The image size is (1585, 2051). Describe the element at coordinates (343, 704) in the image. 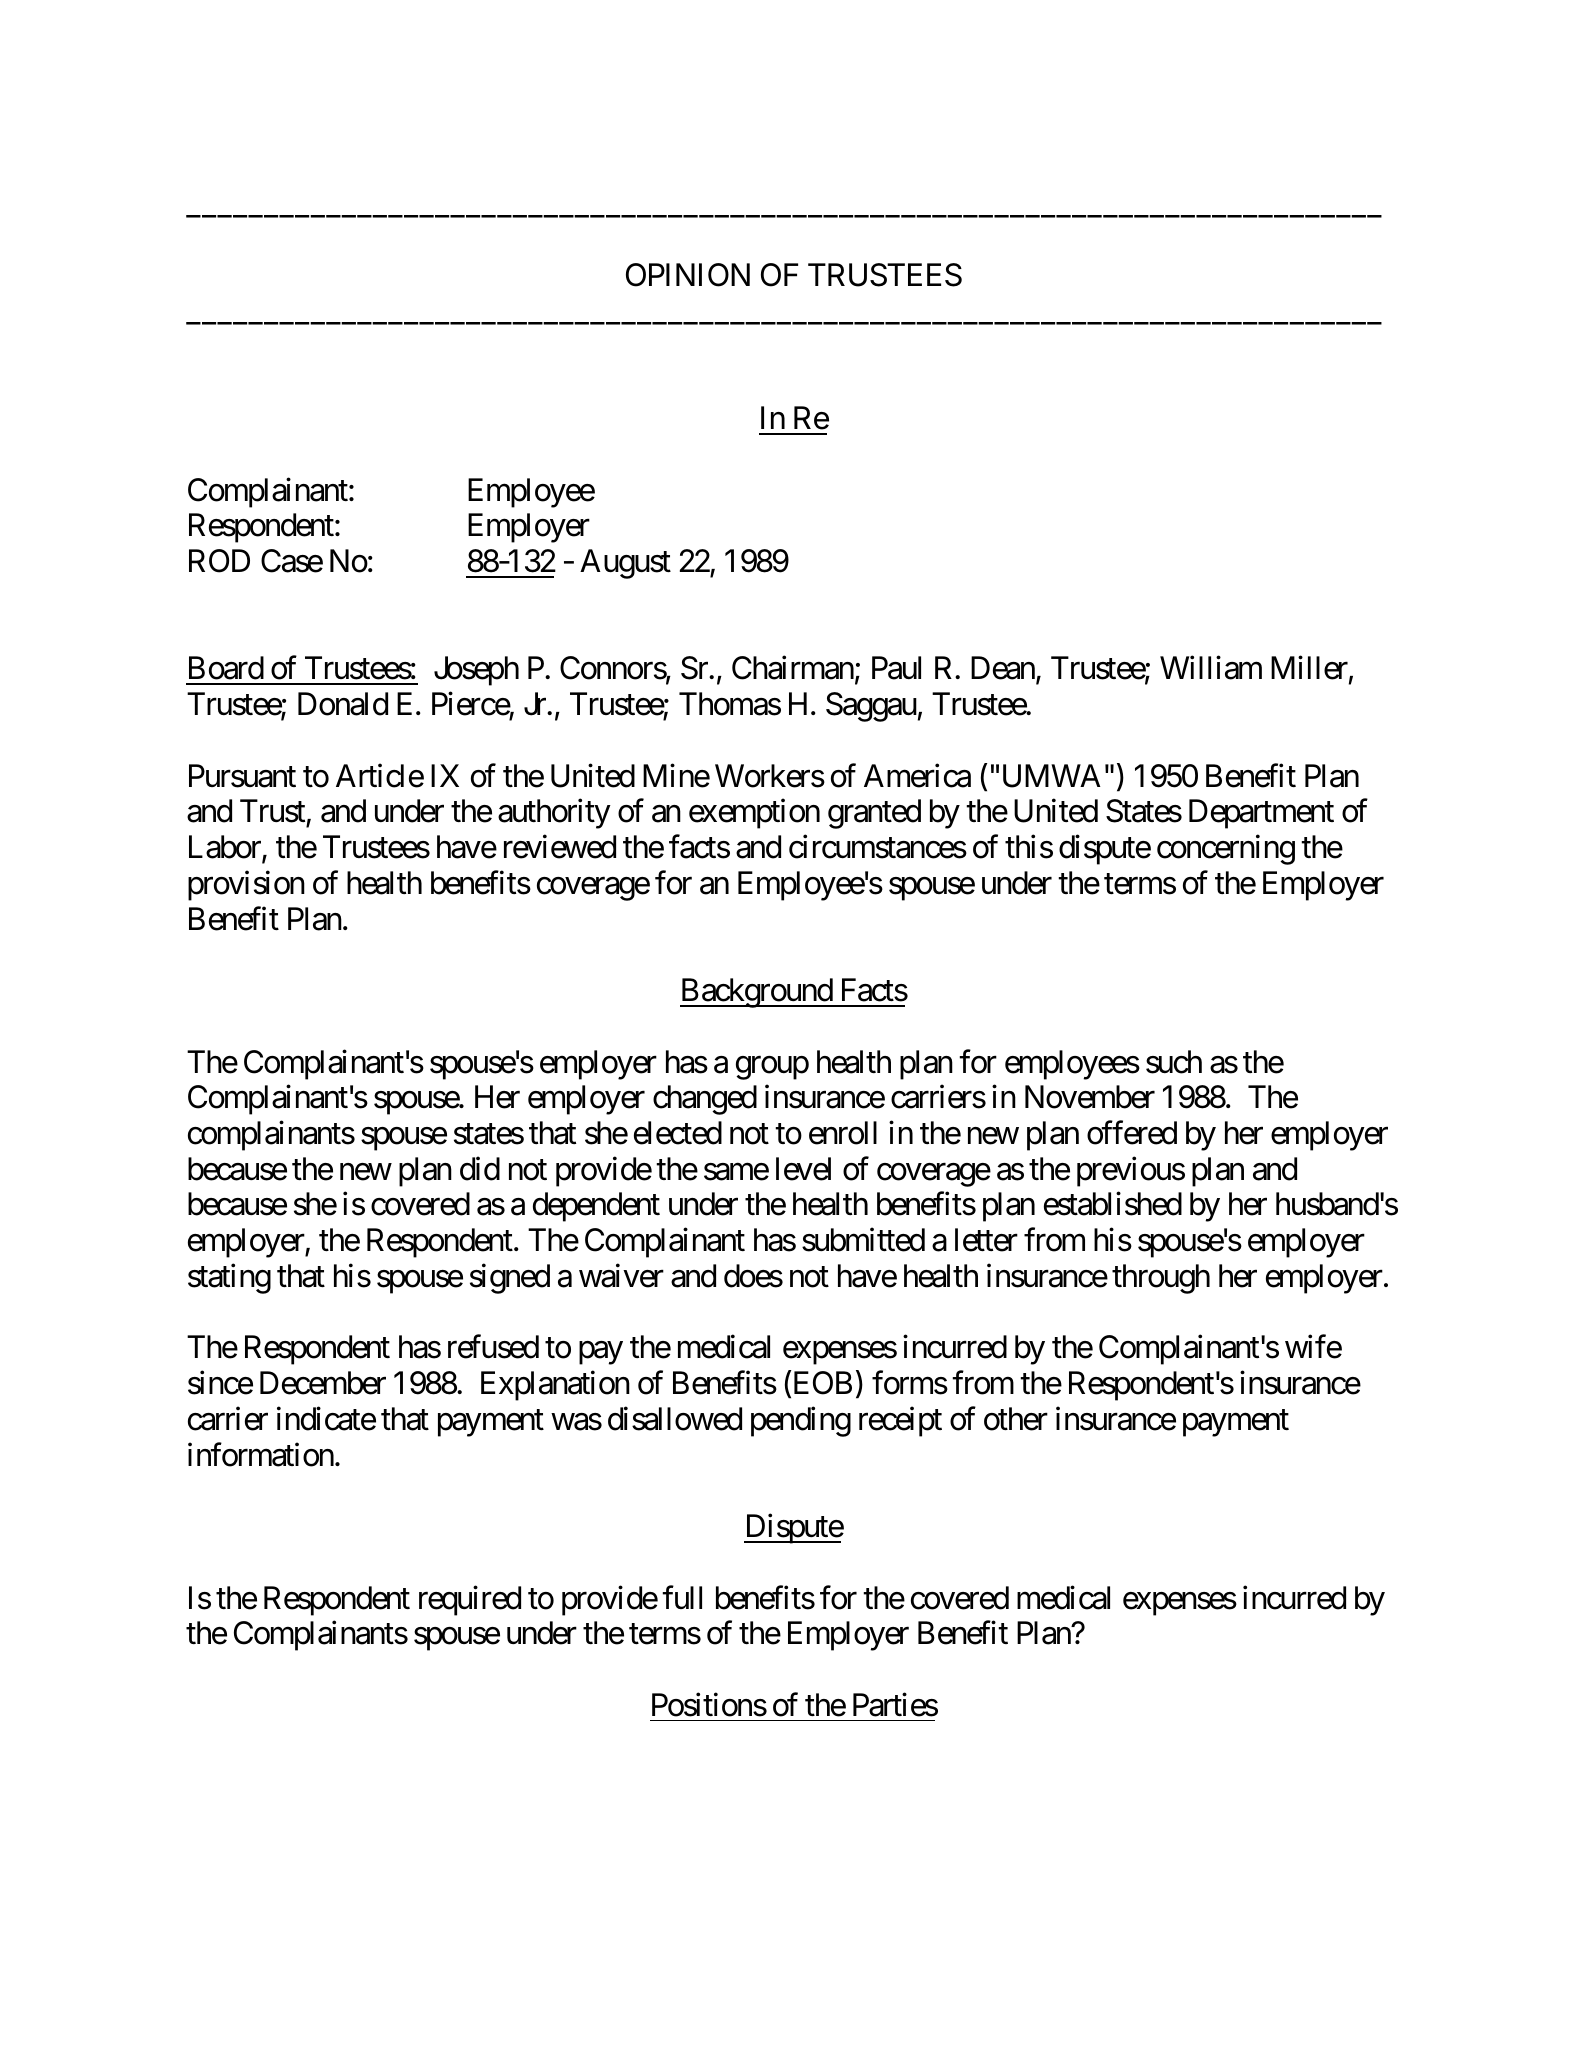

I see `Donald` at that location.
